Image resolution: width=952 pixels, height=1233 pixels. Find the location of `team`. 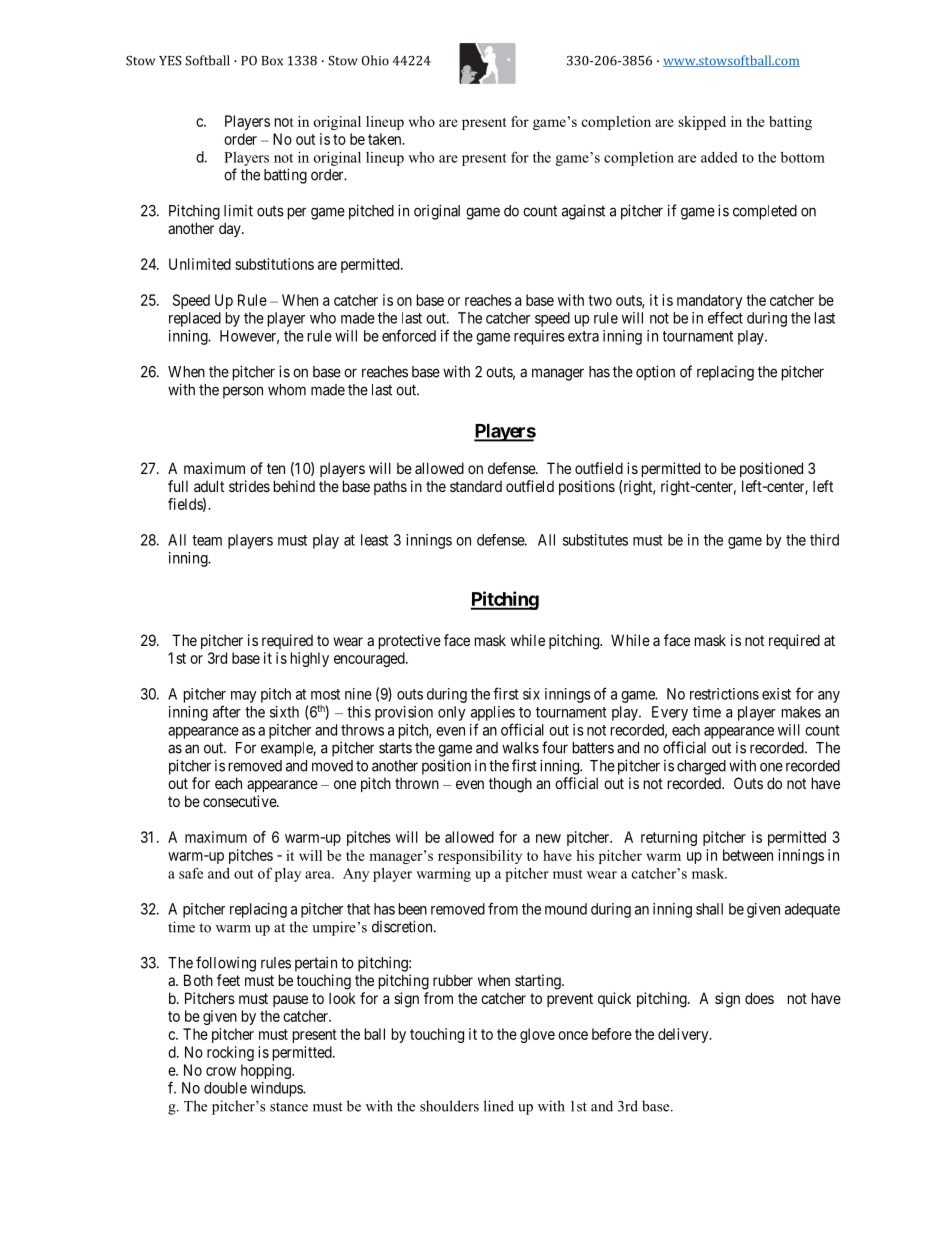

team is located at coordinates (207, 540).
